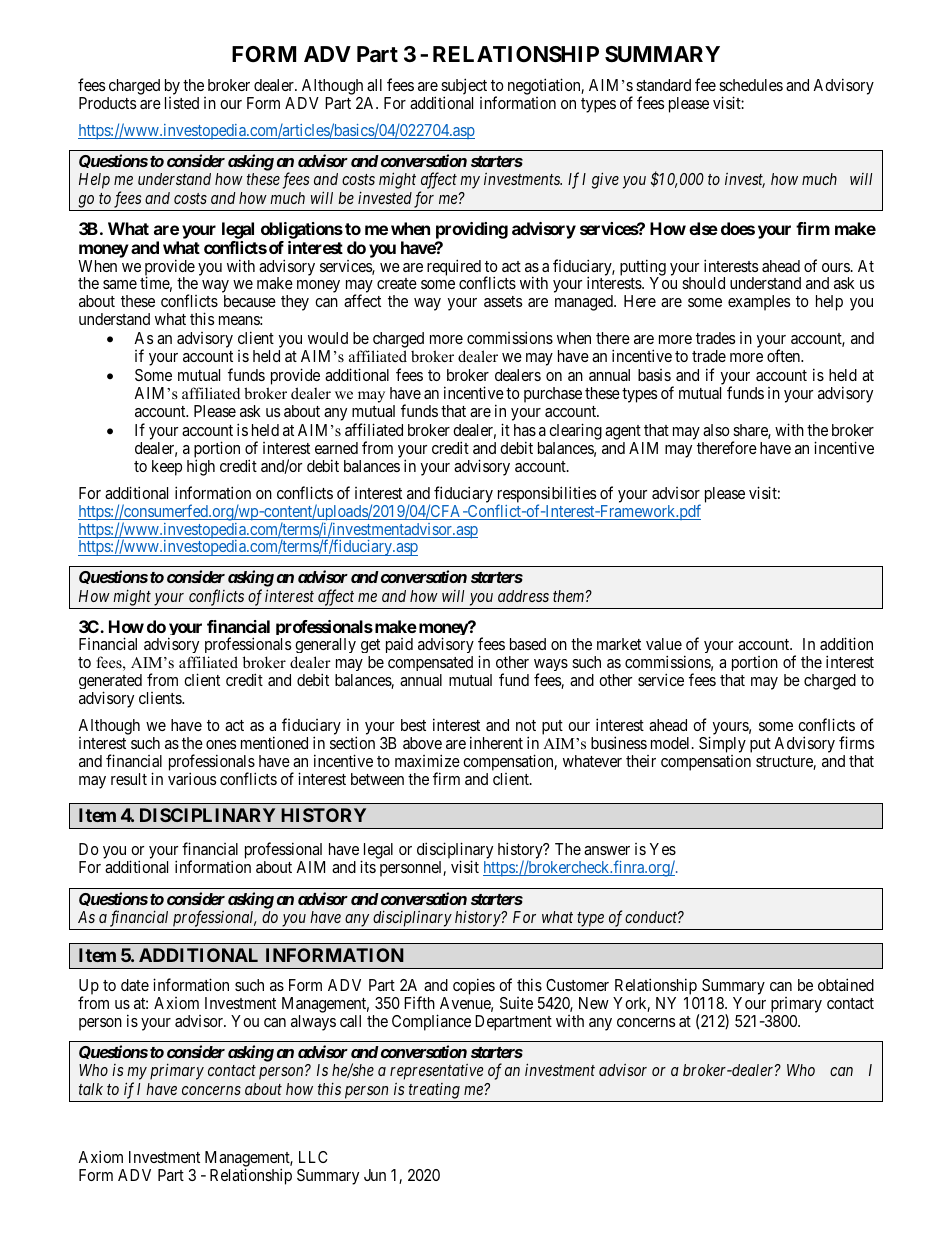 The height and width of the screenshot is (1233, 952). I want to click on treating, so click(434, 1092).
